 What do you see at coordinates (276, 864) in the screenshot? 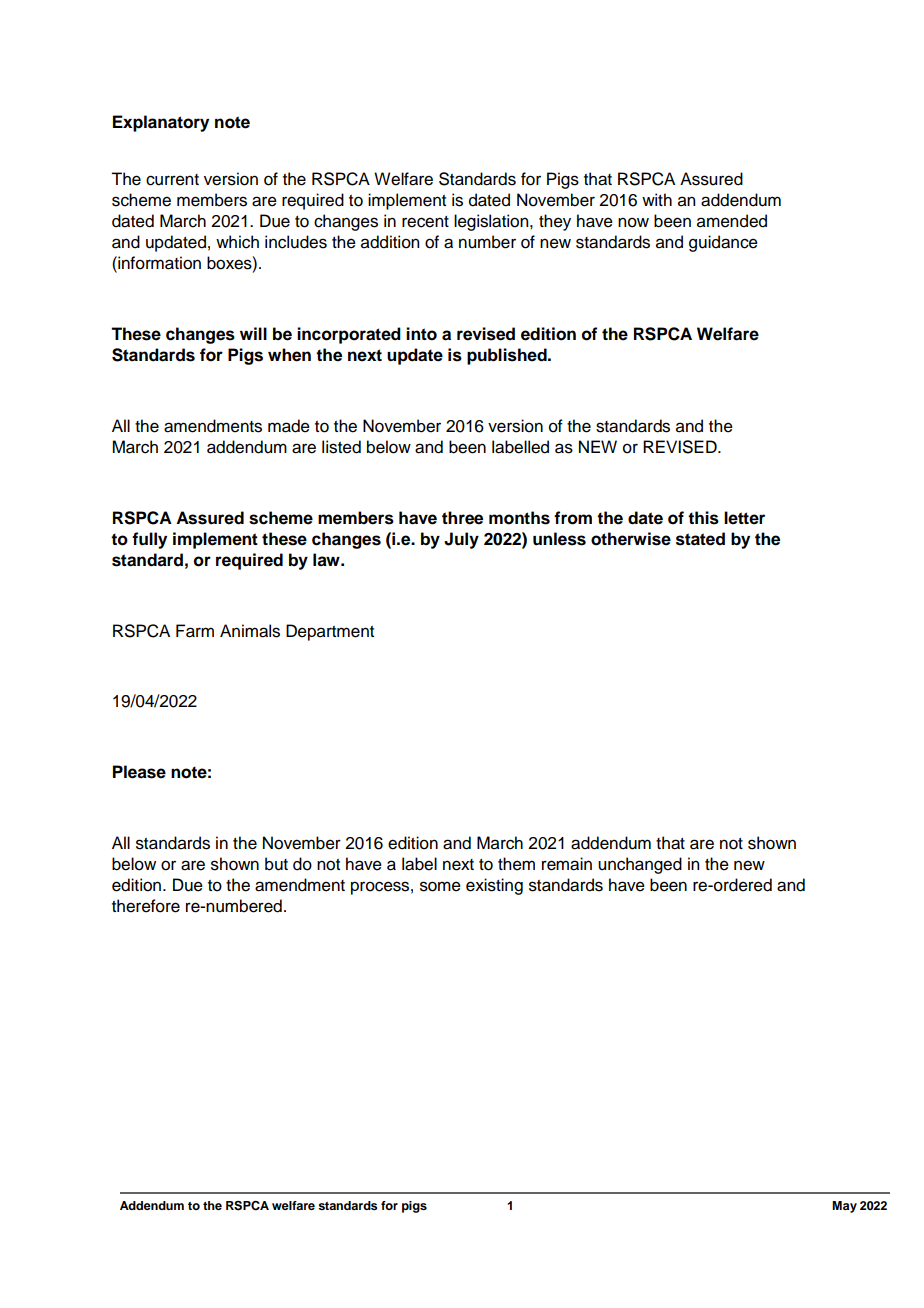
I see `but` at bounding box center [276, 864].
